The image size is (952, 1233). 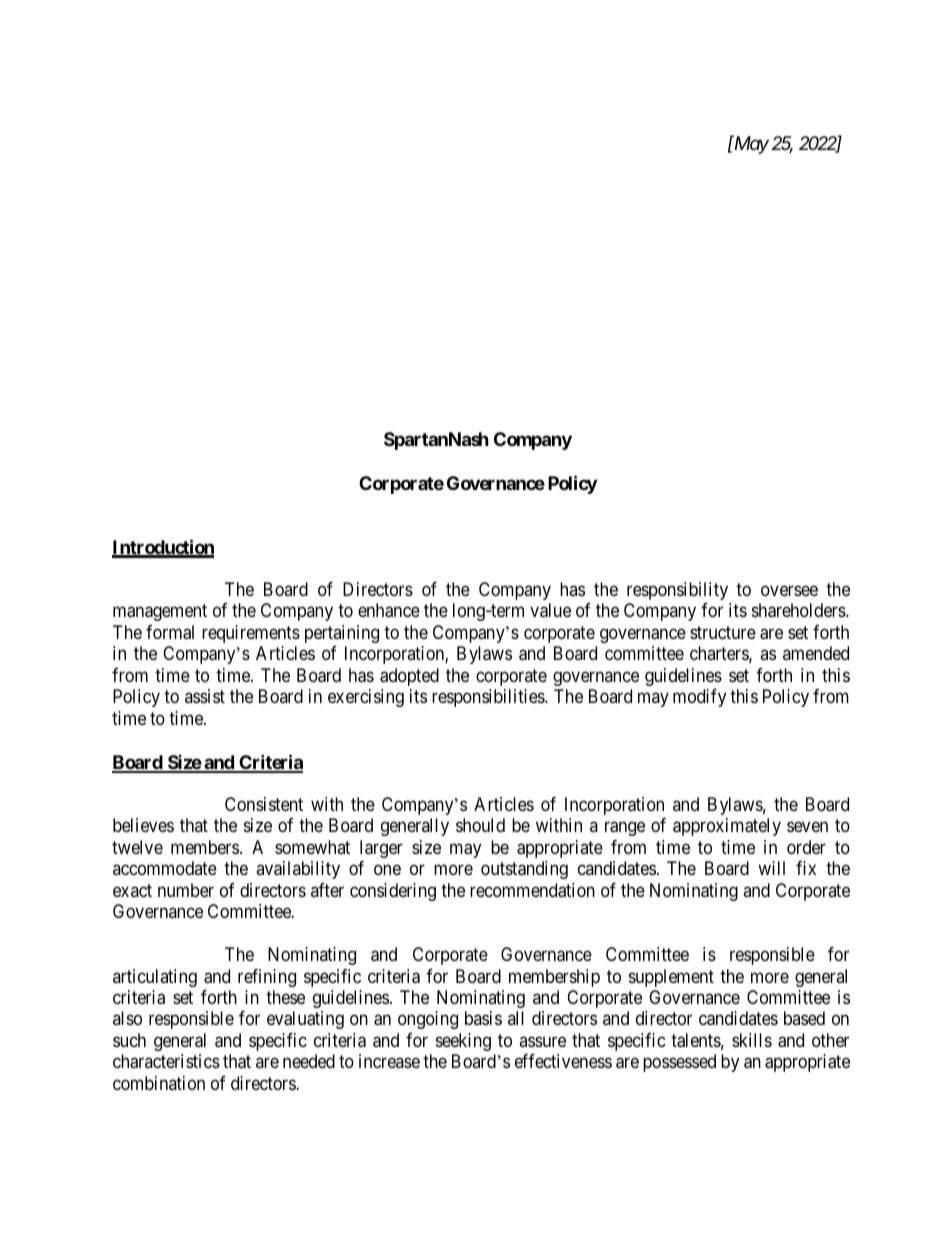 I want to click on Consistent, so click(x=264, y=804).
